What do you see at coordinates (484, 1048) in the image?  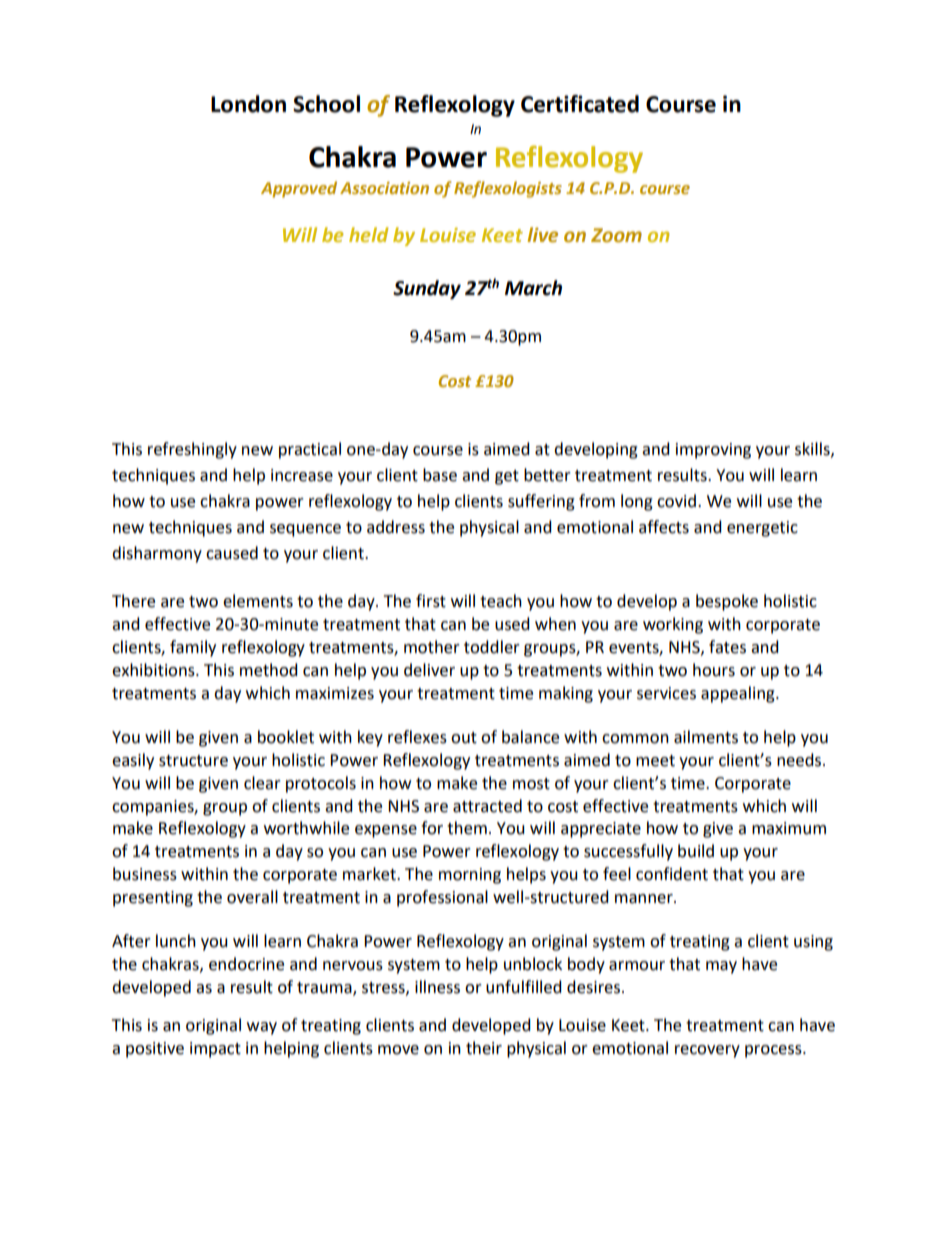 I see `their` at bounding box center [484, 1048].
